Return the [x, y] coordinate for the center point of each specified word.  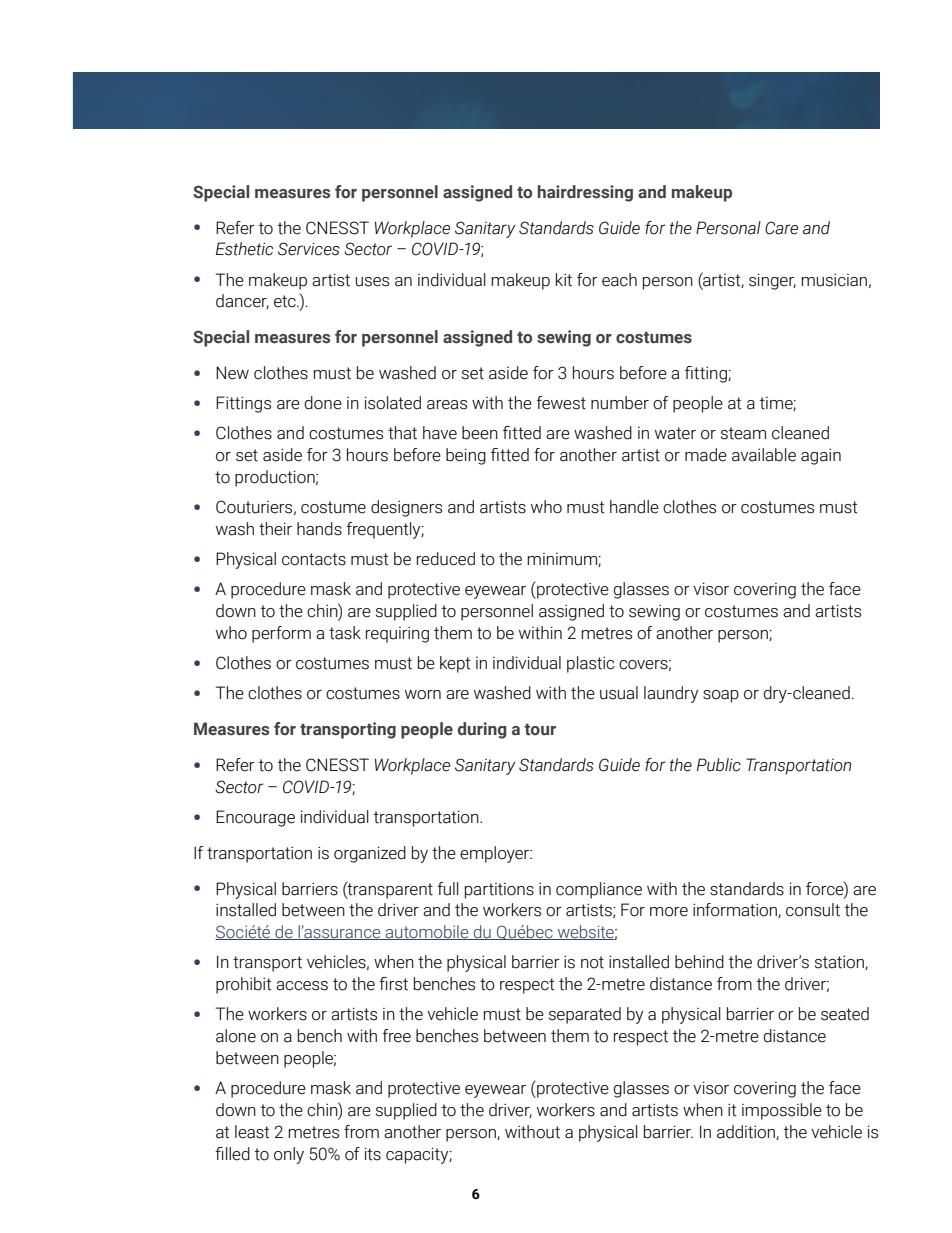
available [764, 455]
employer [496, 854]
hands [319, 529]
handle [634, 507]
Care [781, 228]
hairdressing [585, 193]
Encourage [255, 818]
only [289, 1155]
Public [719, 765]
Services [309, 249]
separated [585, 1015]
